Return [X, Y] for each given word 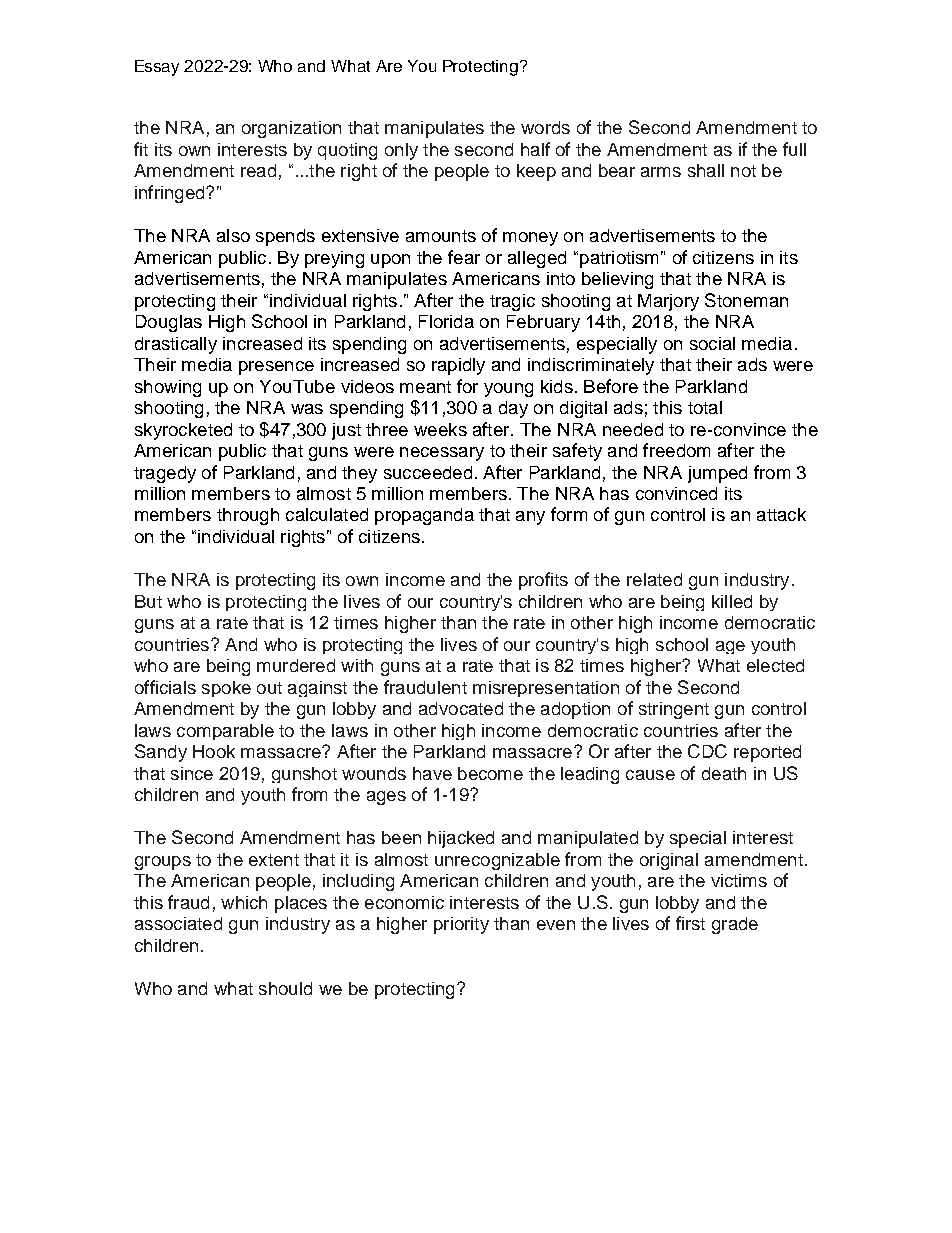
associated [178, 923]
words [545, 127]
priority [461, 925]
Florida [446, 321]
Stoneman [746, 300]
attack [781, 514]
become [490, 773]
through [248, 516]
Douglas [169, 323]
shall [706, 170]
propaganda [424, 516]
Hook [214, 751]
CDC [707, 751]
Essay [157, 68]
